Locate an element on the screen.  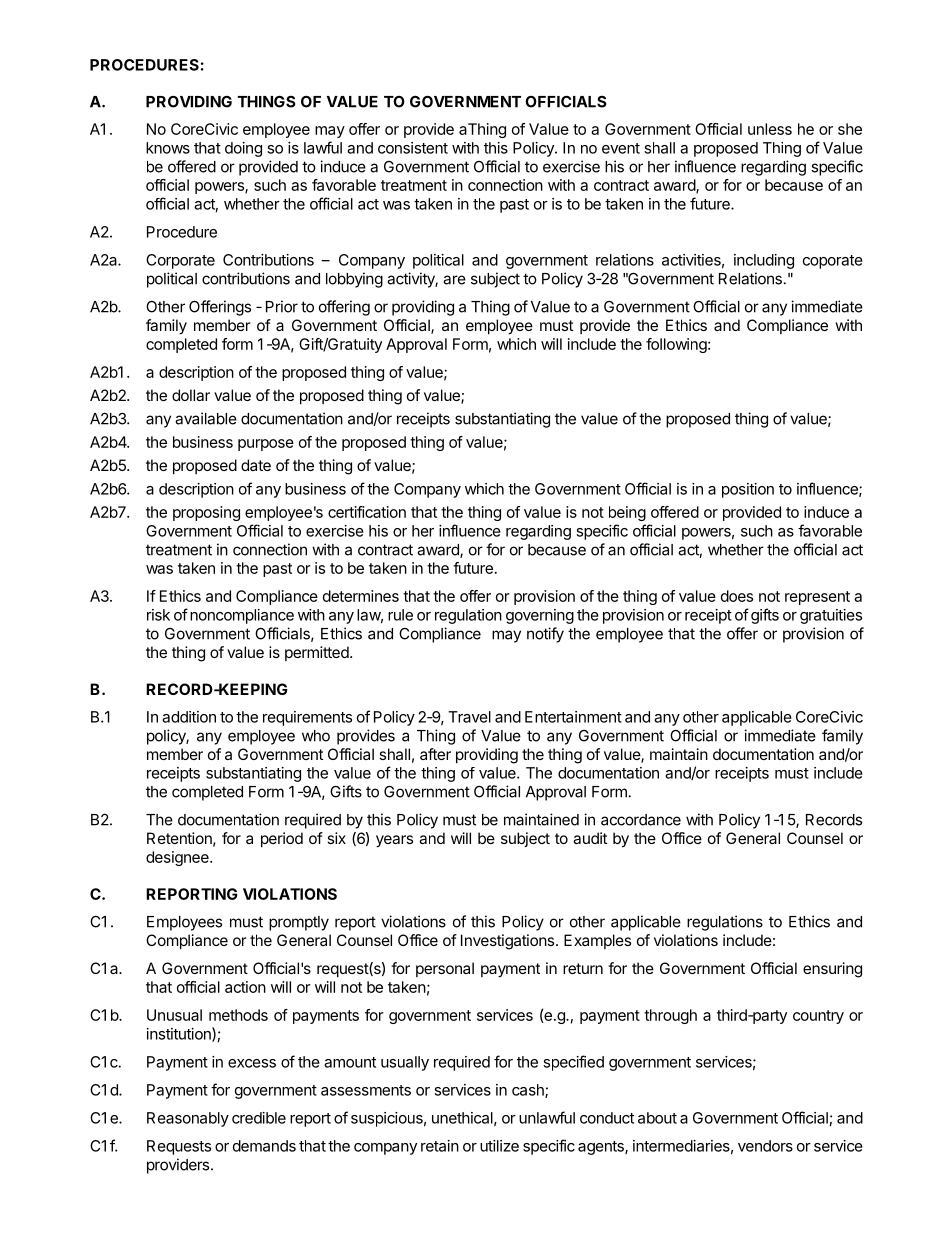
doing is located at coordinates (243, 149).
